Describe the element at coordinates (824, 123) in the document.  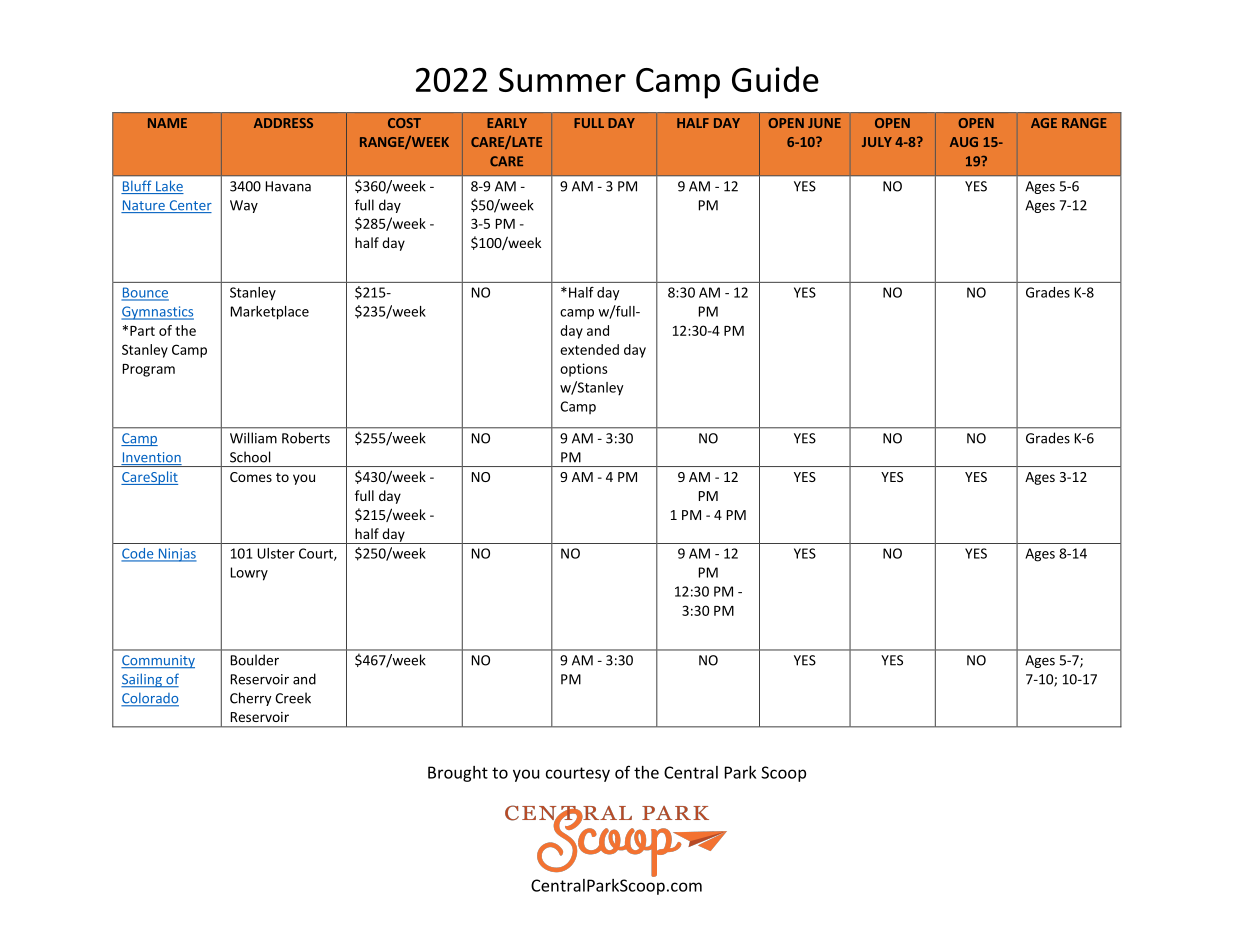
I see `JUNE` at that location.
